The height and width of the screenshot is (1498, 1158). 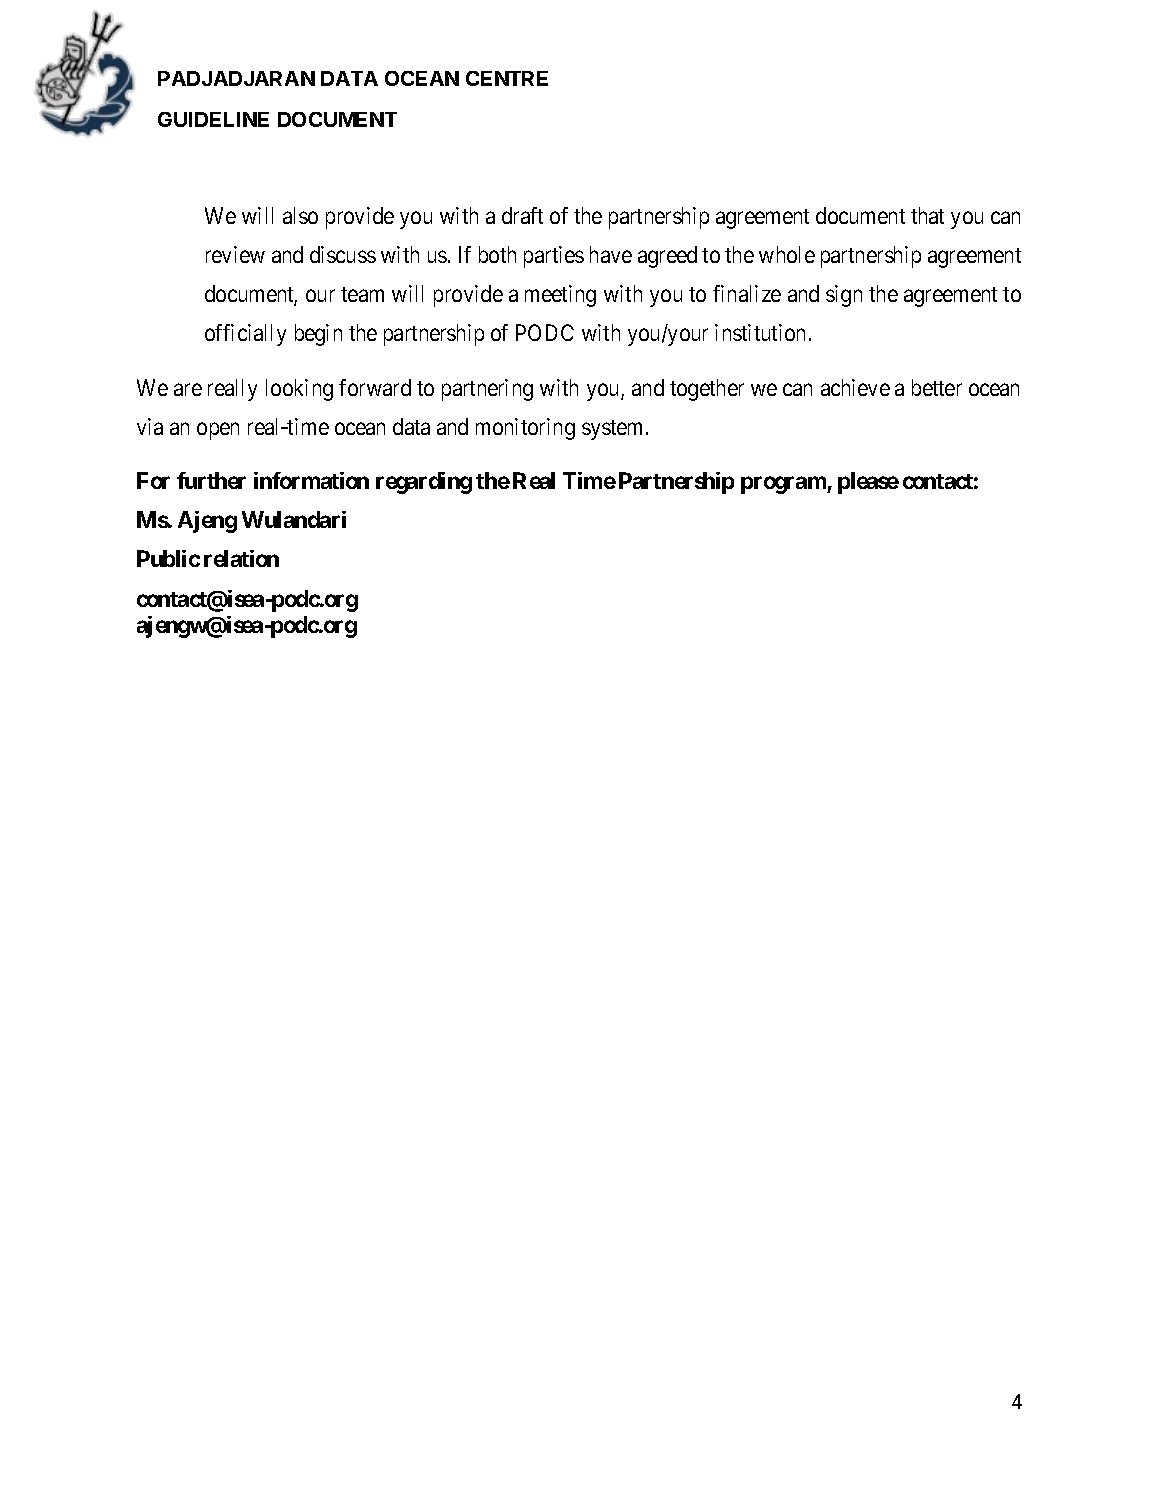 What do you see at coordinates (235, 254) in the screenshot?
I see `review` at bounding box center [235, 254].
